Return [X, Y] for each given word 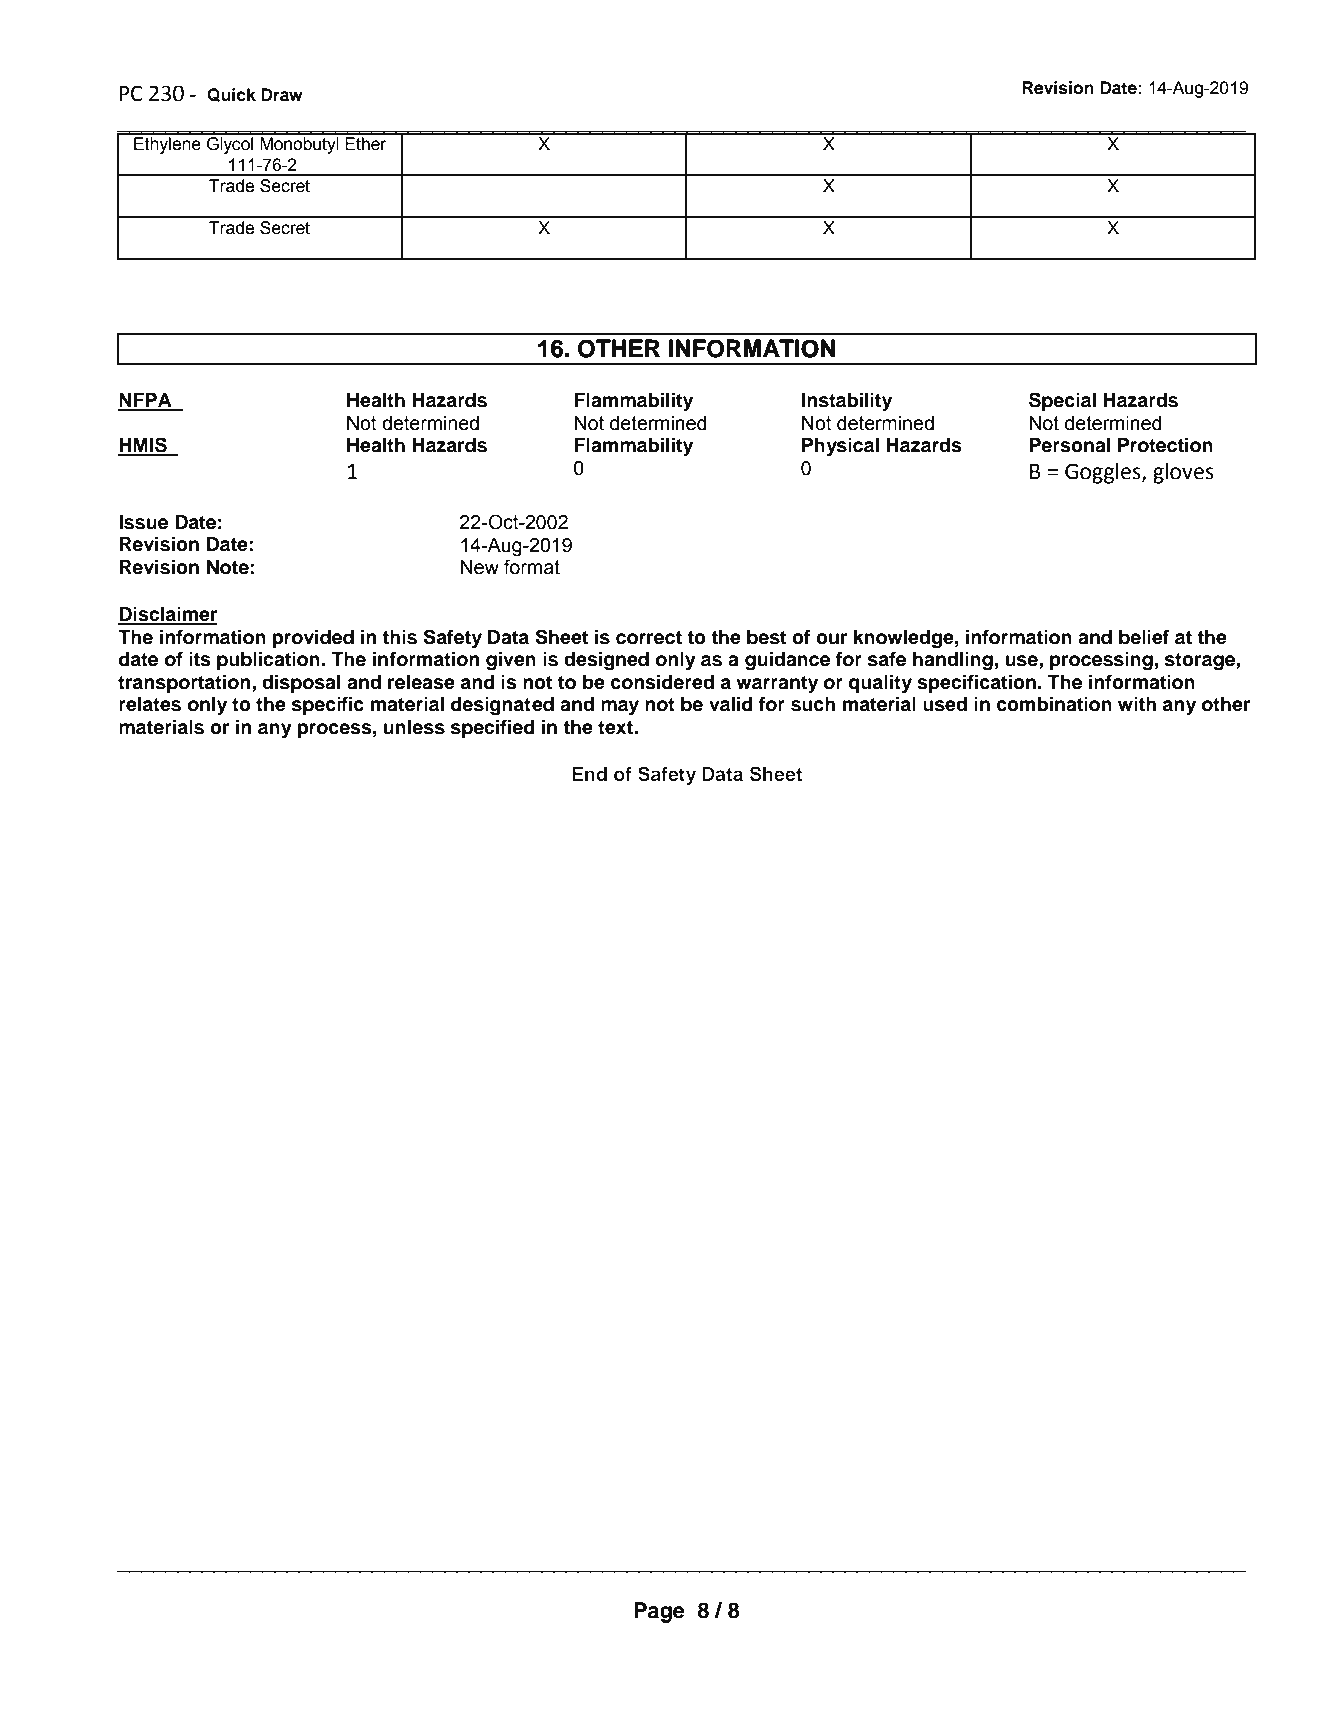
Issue [143, 522]
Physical [840, 447]
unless [414, 727]
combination [1054, 704]
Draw [282, 95]
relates [150, 704]
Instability [846, 402]
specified [493, 728]
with [1137, 703]
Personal [1070, 445]
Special [1062, 401]
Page [659, 1612]
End [589, 774]
